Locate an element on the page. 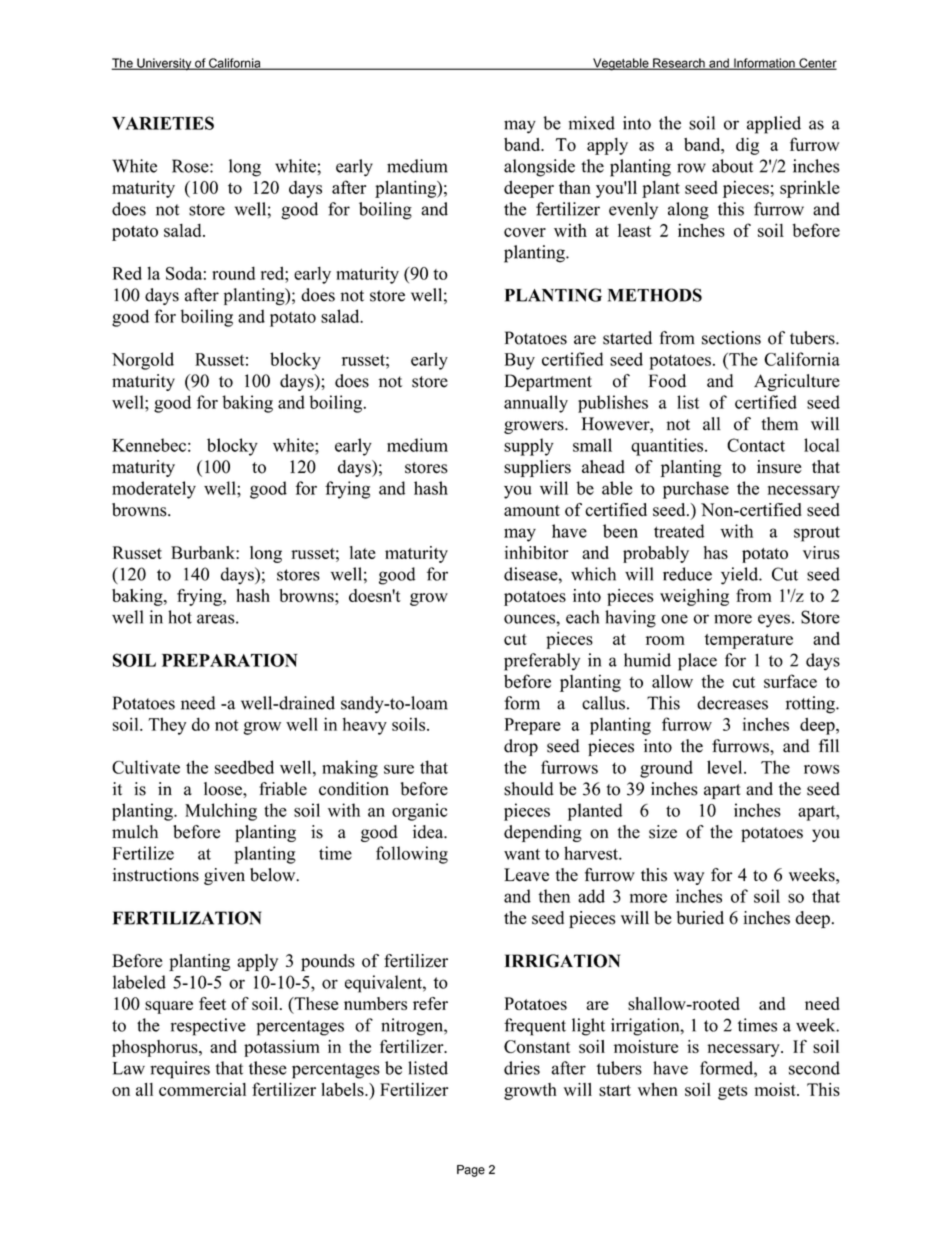 This page has height=1233, width=952. mixed is located at coordinates (591, 123).
